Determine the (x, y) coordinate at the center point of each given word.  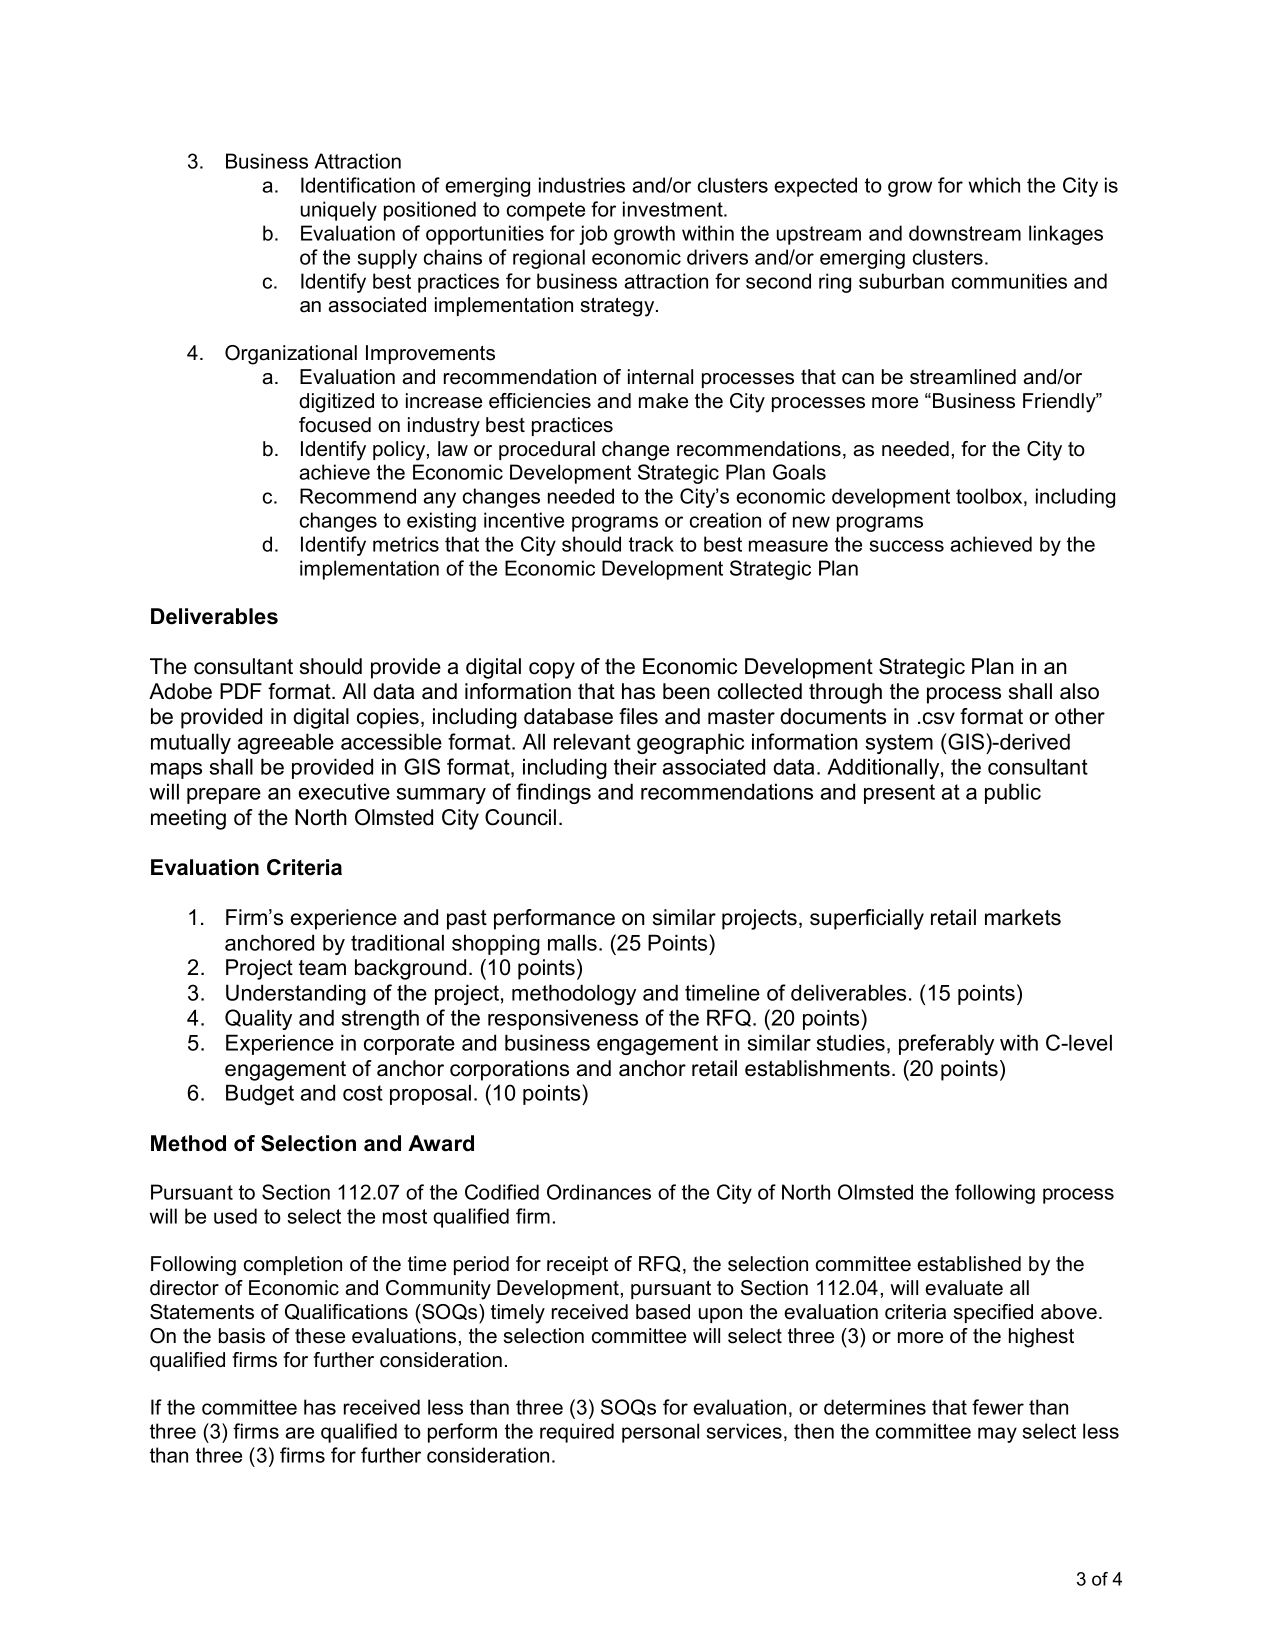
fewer (998, 1407)
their (635, 766)
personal (660, 1433)
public (1013, 793)
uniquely (339, 211)
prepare (224, 796)
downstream (965, 233)
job (593, 235)
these (320, 1336)
